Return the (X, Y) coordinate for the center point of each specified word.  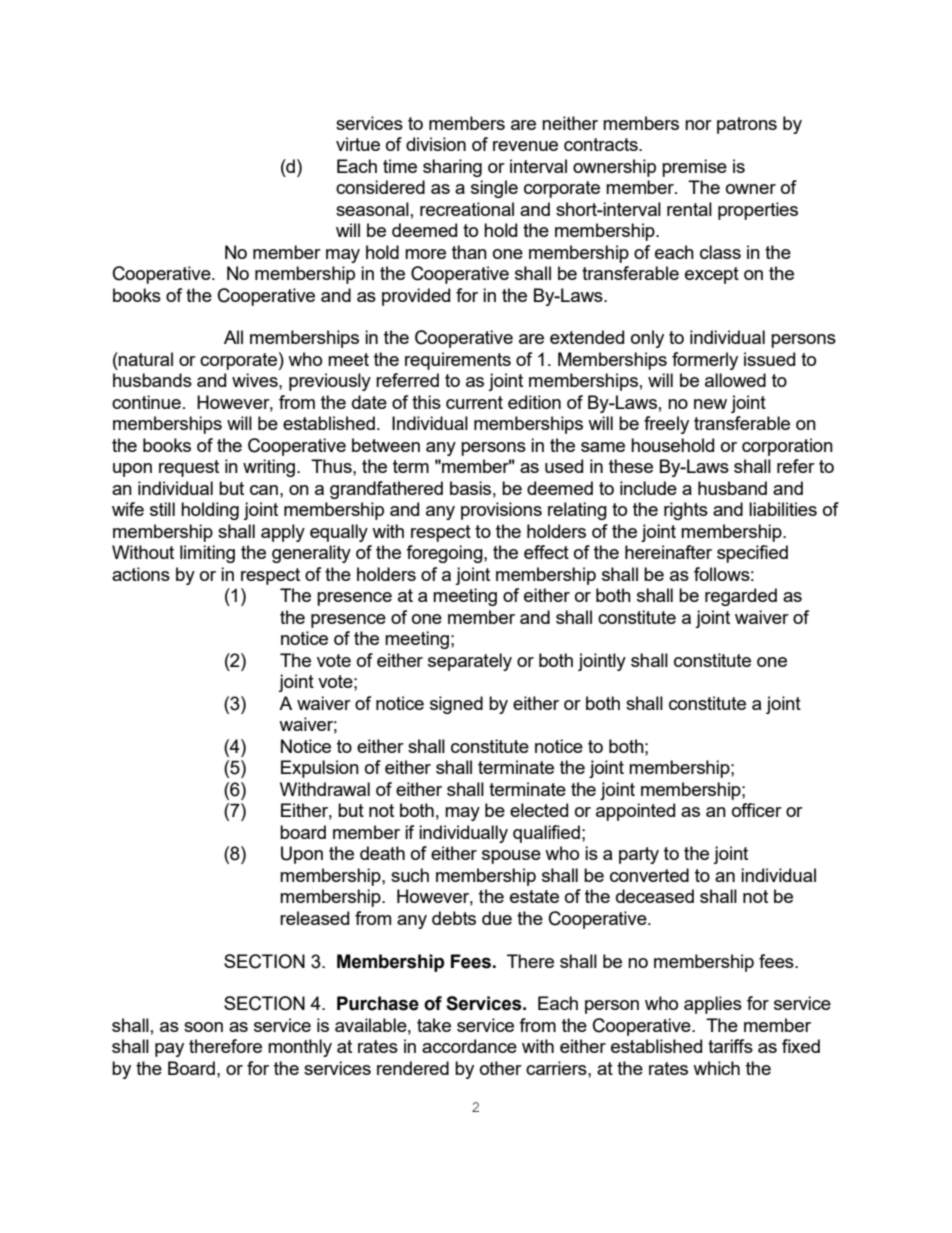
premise (694, 168)
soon (203, 1027)
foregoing (445, 554)
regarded (741, 597)
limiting (207, 554)
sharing (452, 168)
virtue (358, 144)
